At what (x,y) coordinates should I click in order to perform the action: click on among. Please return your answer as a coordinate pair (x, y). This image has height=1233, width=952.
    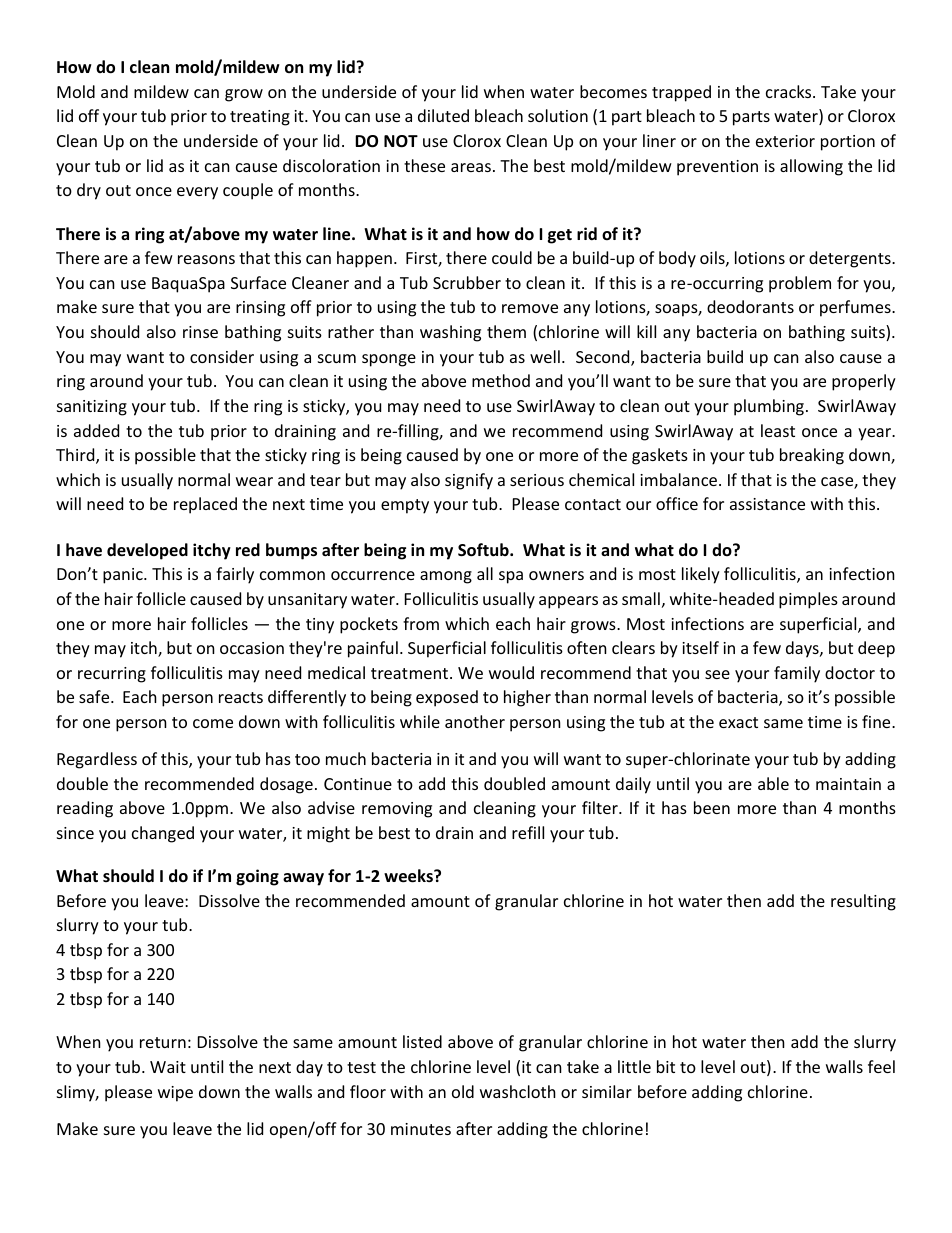
    Looking at the image, I should click on (446, 577).
